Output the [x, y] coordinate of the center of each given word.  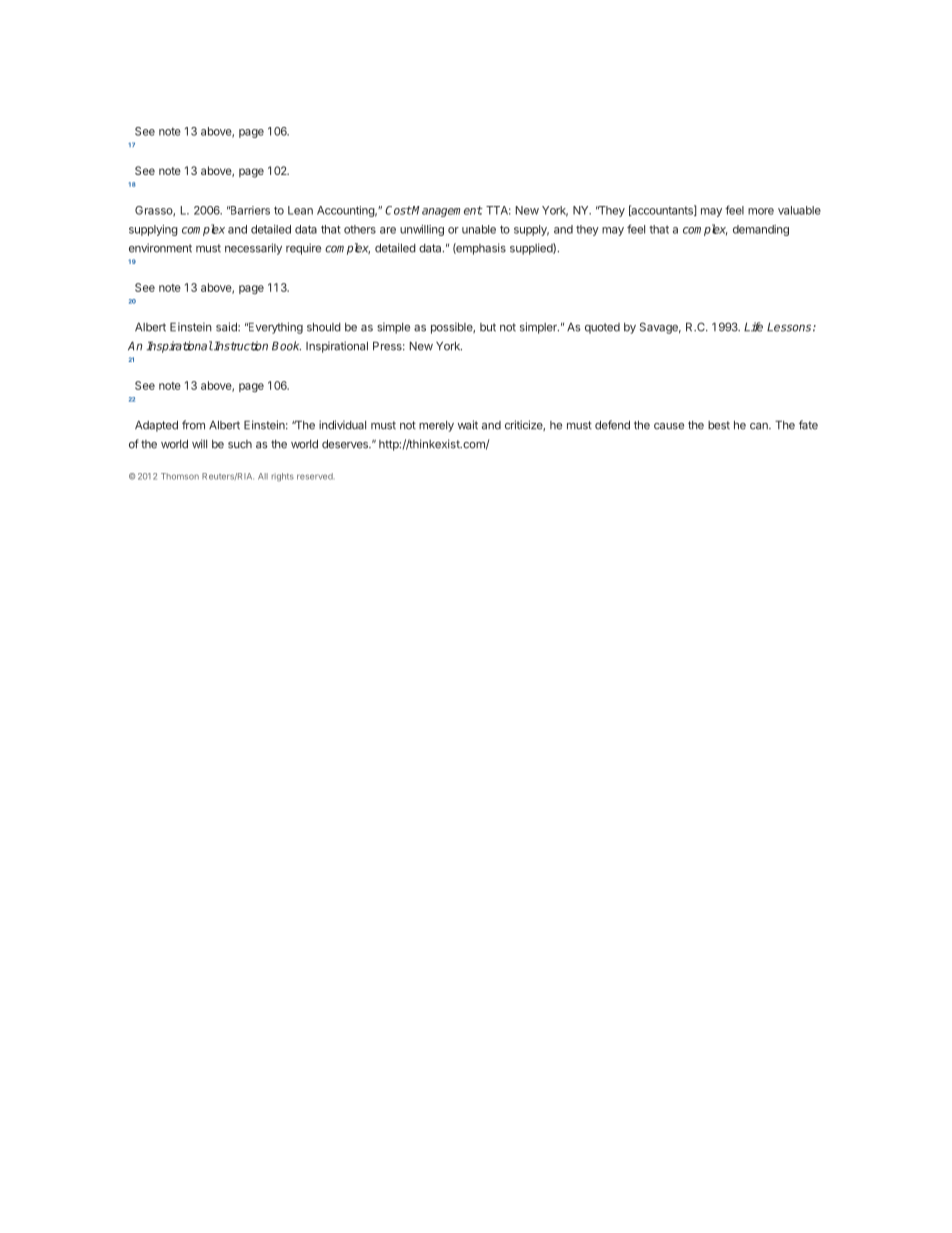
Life [753, 327]
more [761, 211]
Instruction [240, 346]
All [263, 476]
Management [447, 211]
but [488, 327]
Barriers [249, 210]
